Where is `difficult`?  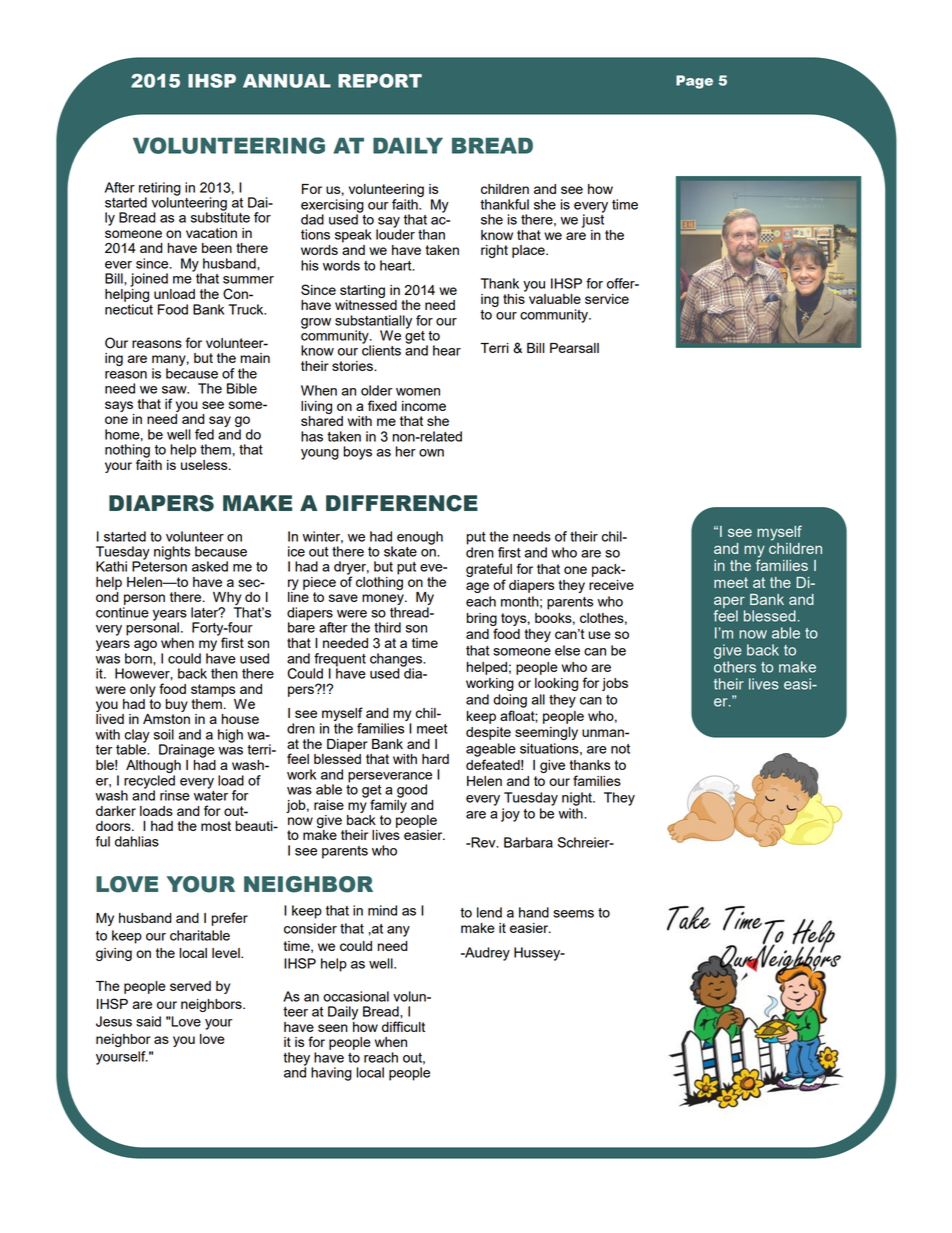 difficult is located at coordinates (403, 1026).
